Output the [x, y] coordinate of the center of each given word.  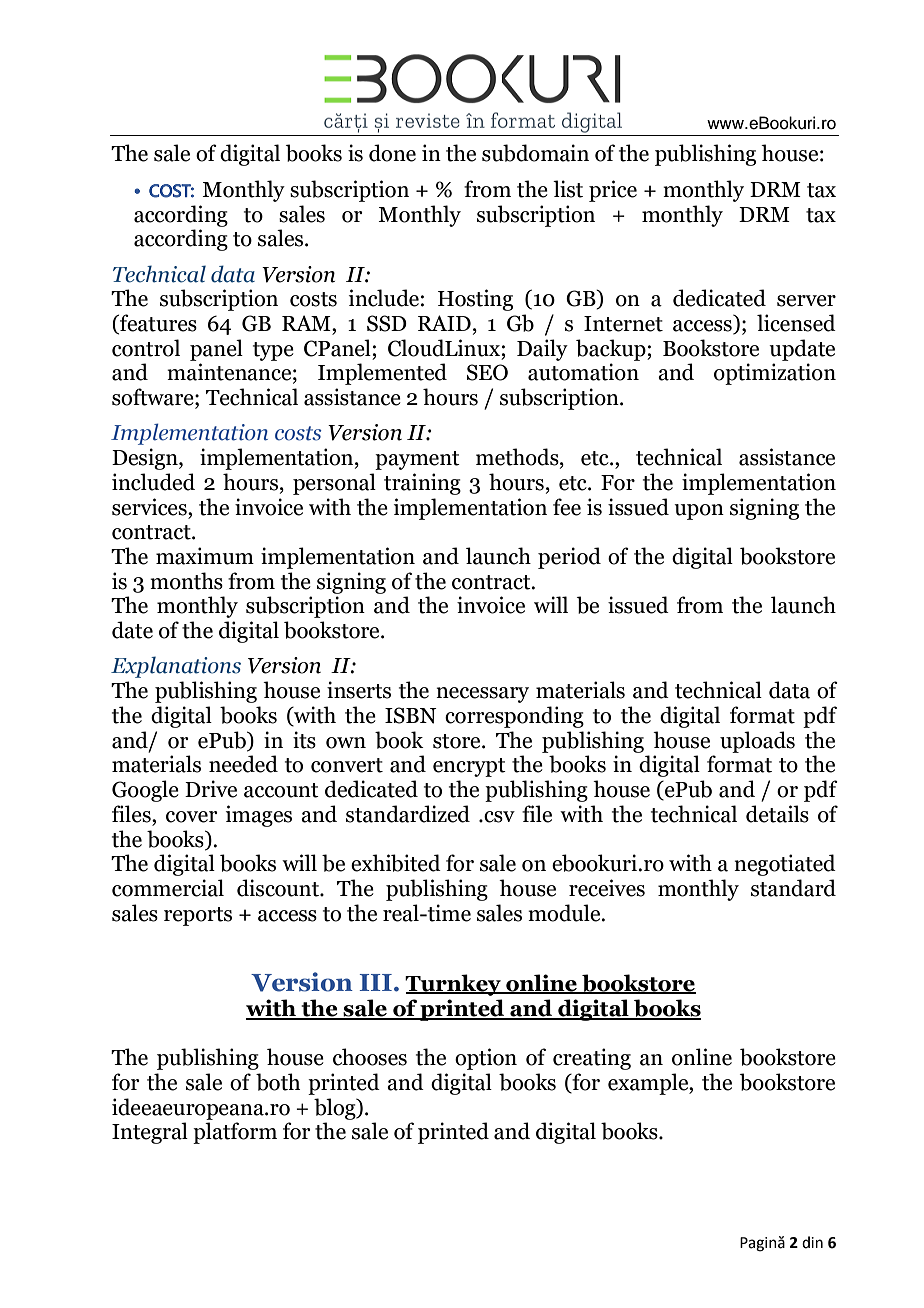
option [486, 1059]
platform [235, 1133]
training [422, 484]
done [392, 153]
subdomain [535, 153]
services [150, 507]
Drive [211, 789]
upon [699, 512]
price [613, 191]
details [777, 814]
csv [498, 817]
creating [592, 1059]
